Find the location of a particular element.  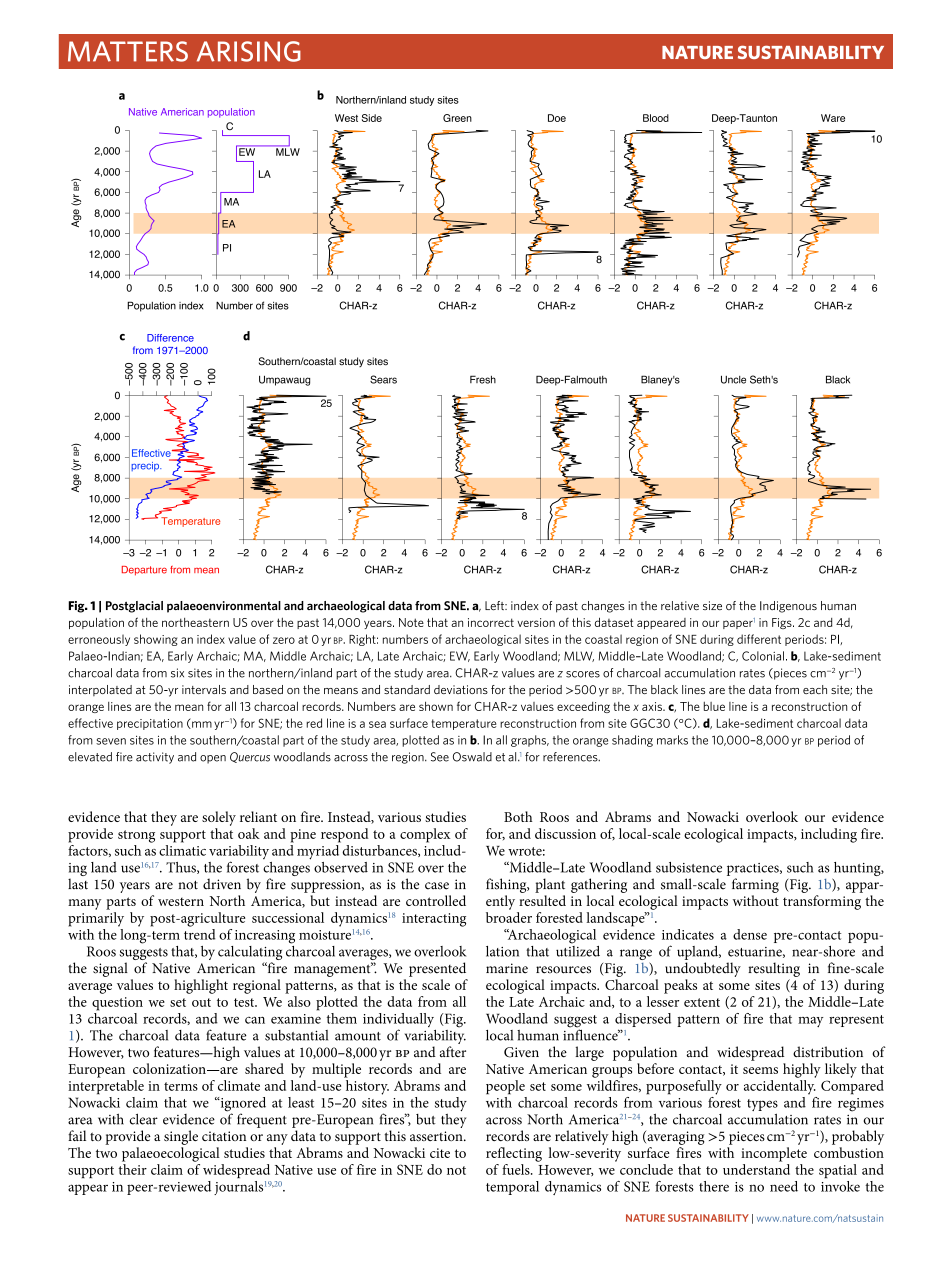

solely is located at coordinates (219, 818).
